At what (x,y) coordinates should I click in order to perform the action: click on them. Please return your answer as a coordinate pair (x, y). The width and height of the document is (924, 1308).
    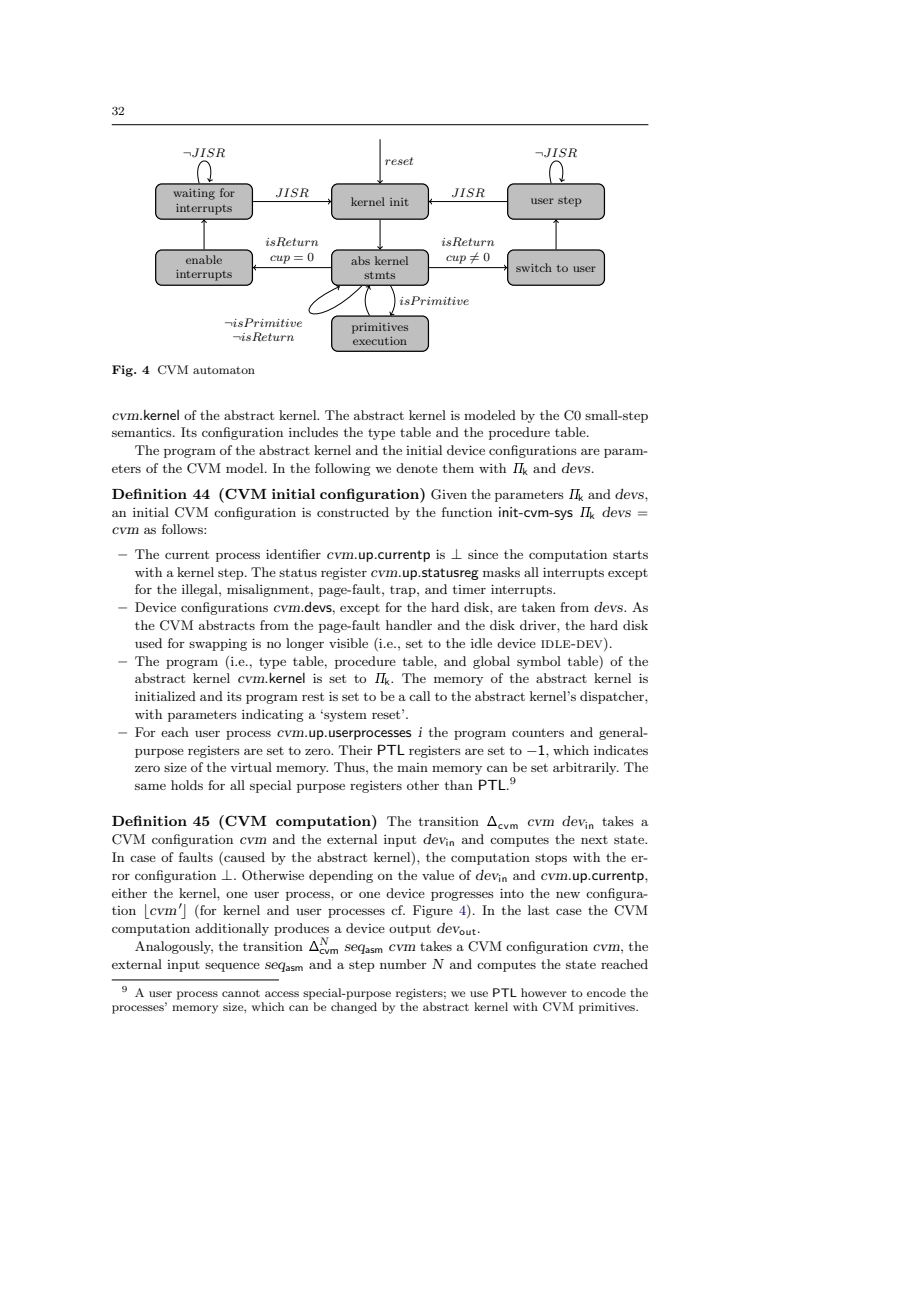
    Looking at the image, I should click on (458, 468).
